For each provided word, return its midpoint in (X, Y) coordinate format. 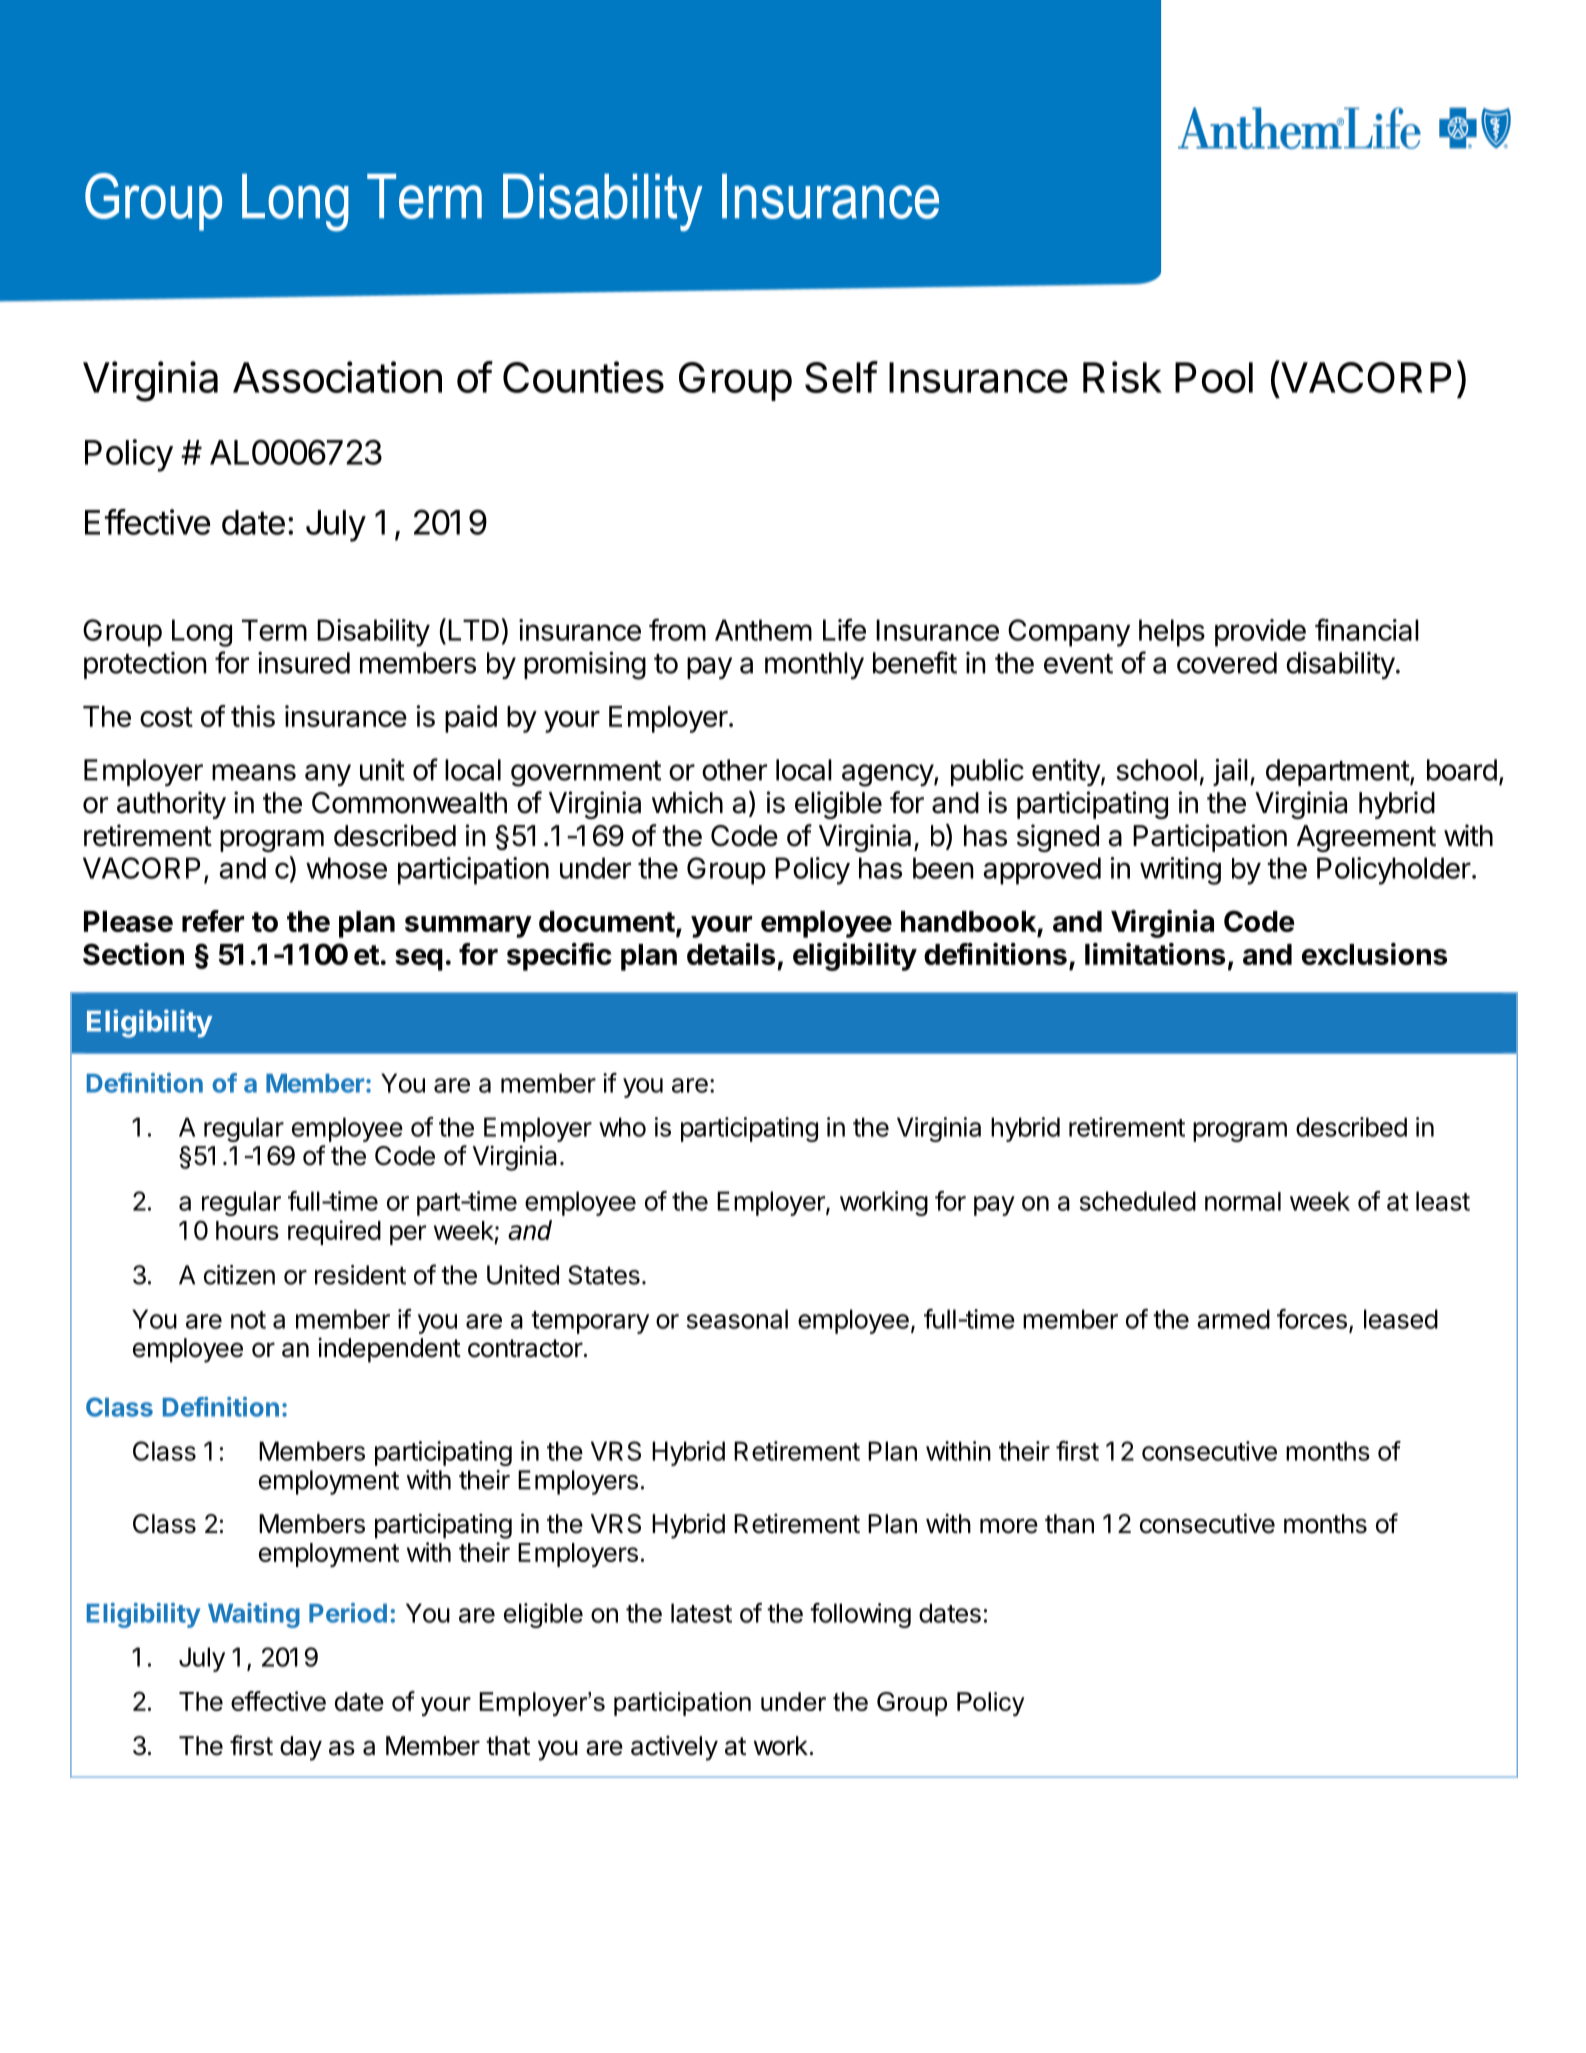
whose (346, 868)
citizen (239, 1275)
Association (337, 377)
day (301, 1748)
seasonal (737, 1319)
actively (674, 1748)
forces (1312, 1319)
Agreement (1366, 838)
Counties (583, 377)
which (687, 802)
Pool (1214, 377)
